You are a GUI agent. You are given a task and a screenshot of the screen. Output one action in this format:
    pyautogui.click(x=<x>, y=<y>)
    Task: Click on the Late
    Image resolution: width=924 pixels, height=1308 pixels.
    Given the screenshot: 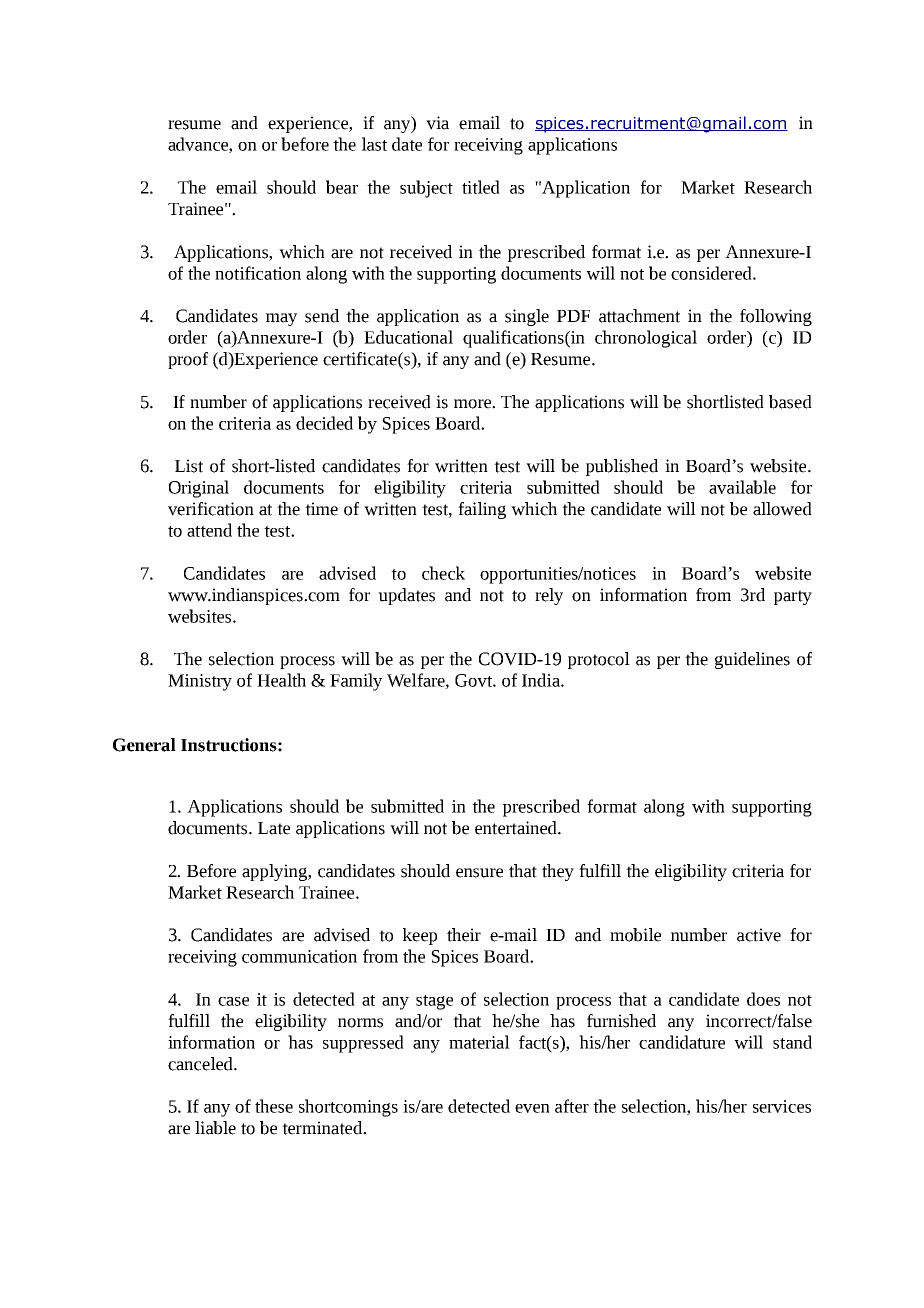 What is the action you would take?
    pyautogui.click(x=274, y=828)
